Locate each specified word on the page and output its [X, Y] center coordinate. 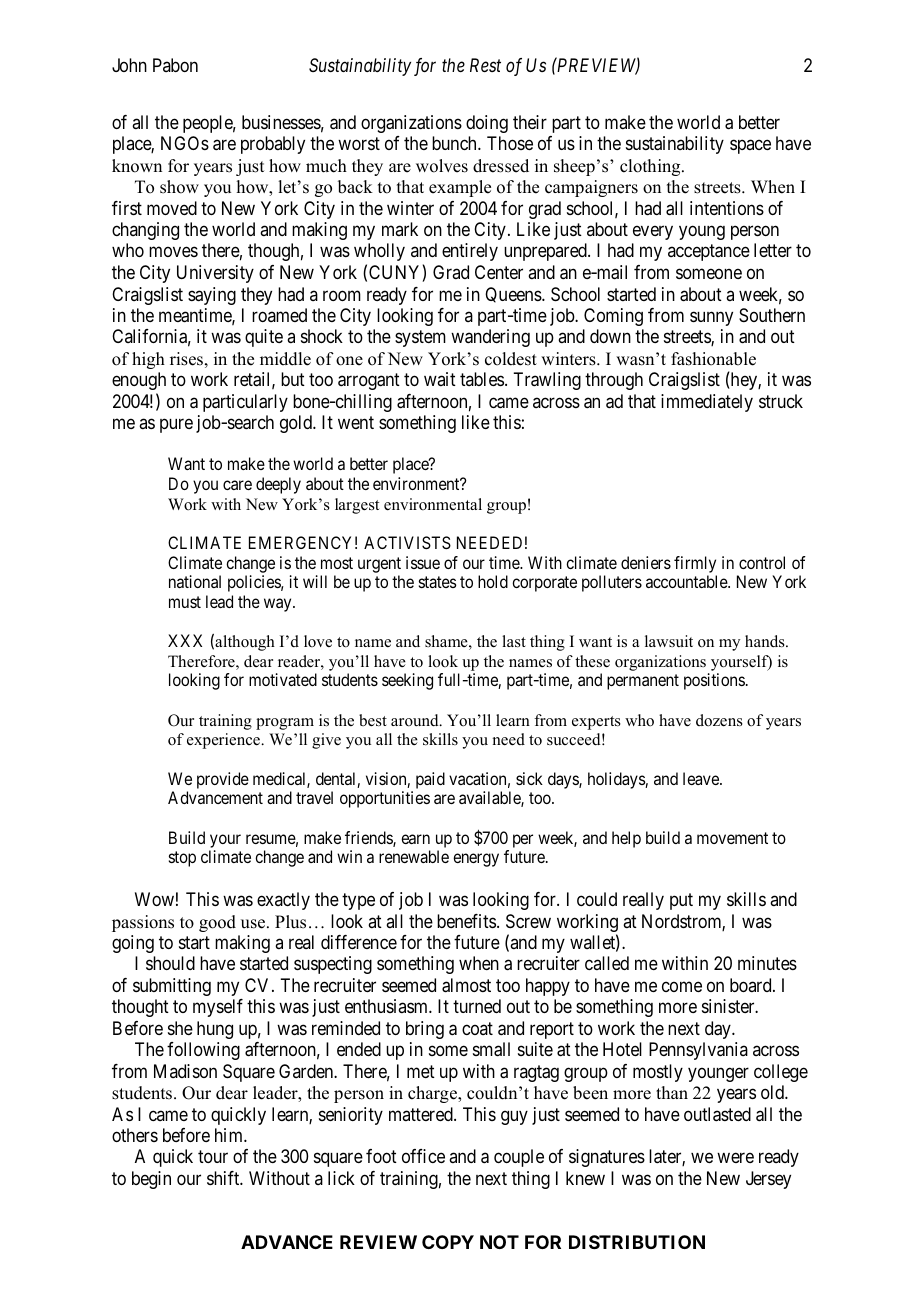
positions [714, 681]
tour [213, 1157]
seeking [407, 681]
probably [273, 145]
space [750, 147]
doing [487, 124]
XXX [185, 640]
